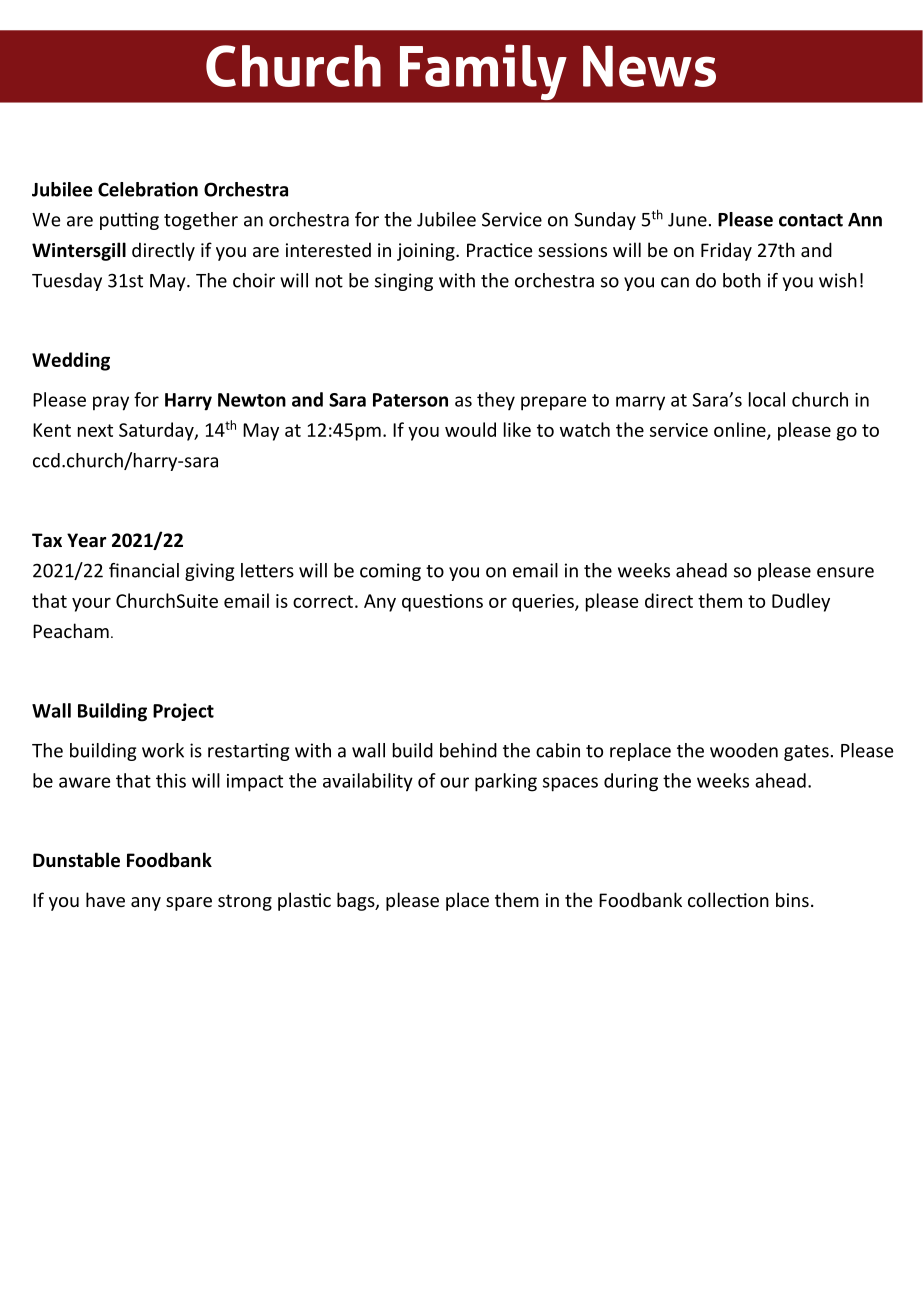 The height and width of the document is (1308, 924). I want to click on have, so click(105, 899).
